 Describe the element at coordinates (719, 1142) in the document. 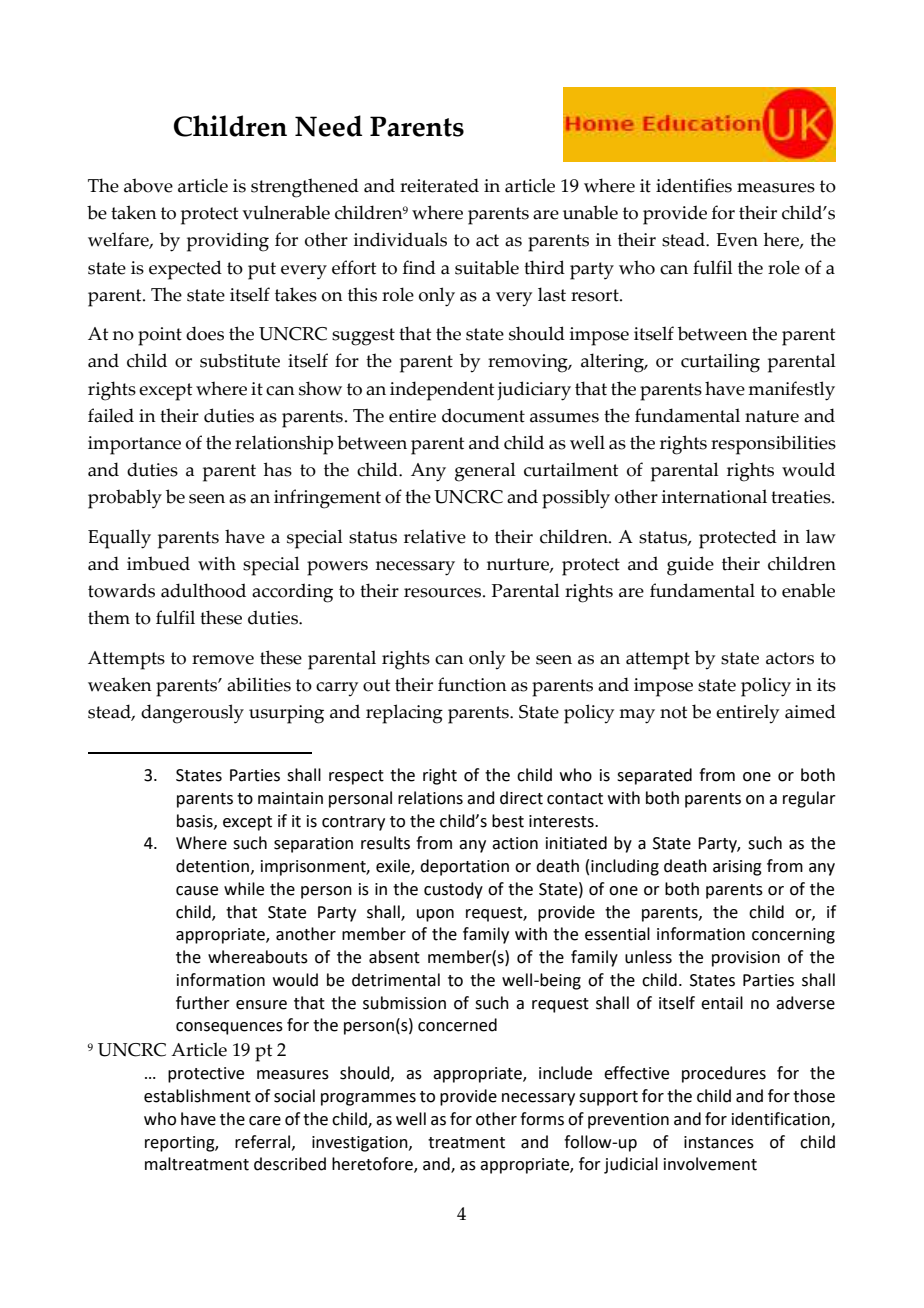

I see `instances` at that location.
